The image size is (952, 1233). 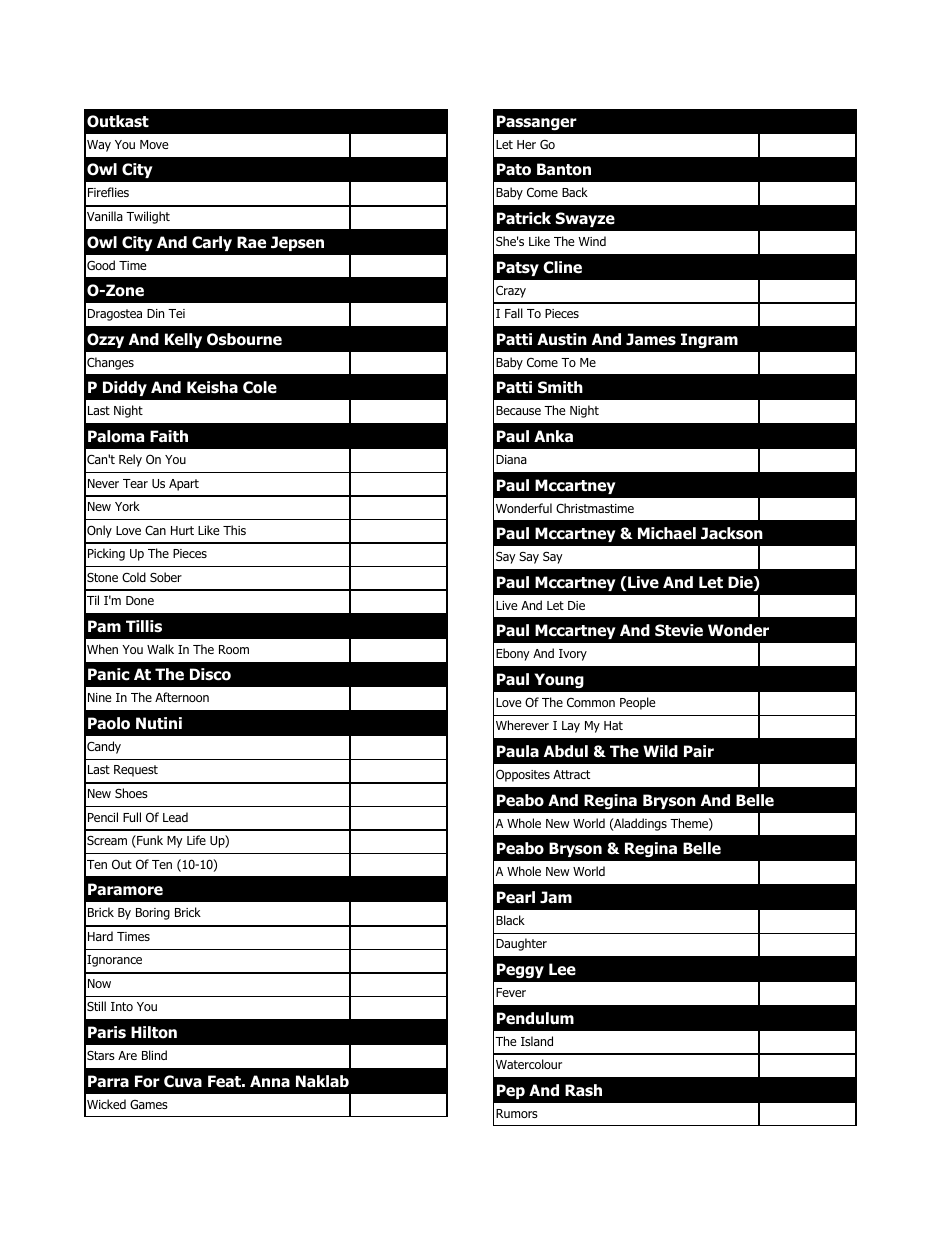 I want to click on Stevie, so click(x=679, y=630).
